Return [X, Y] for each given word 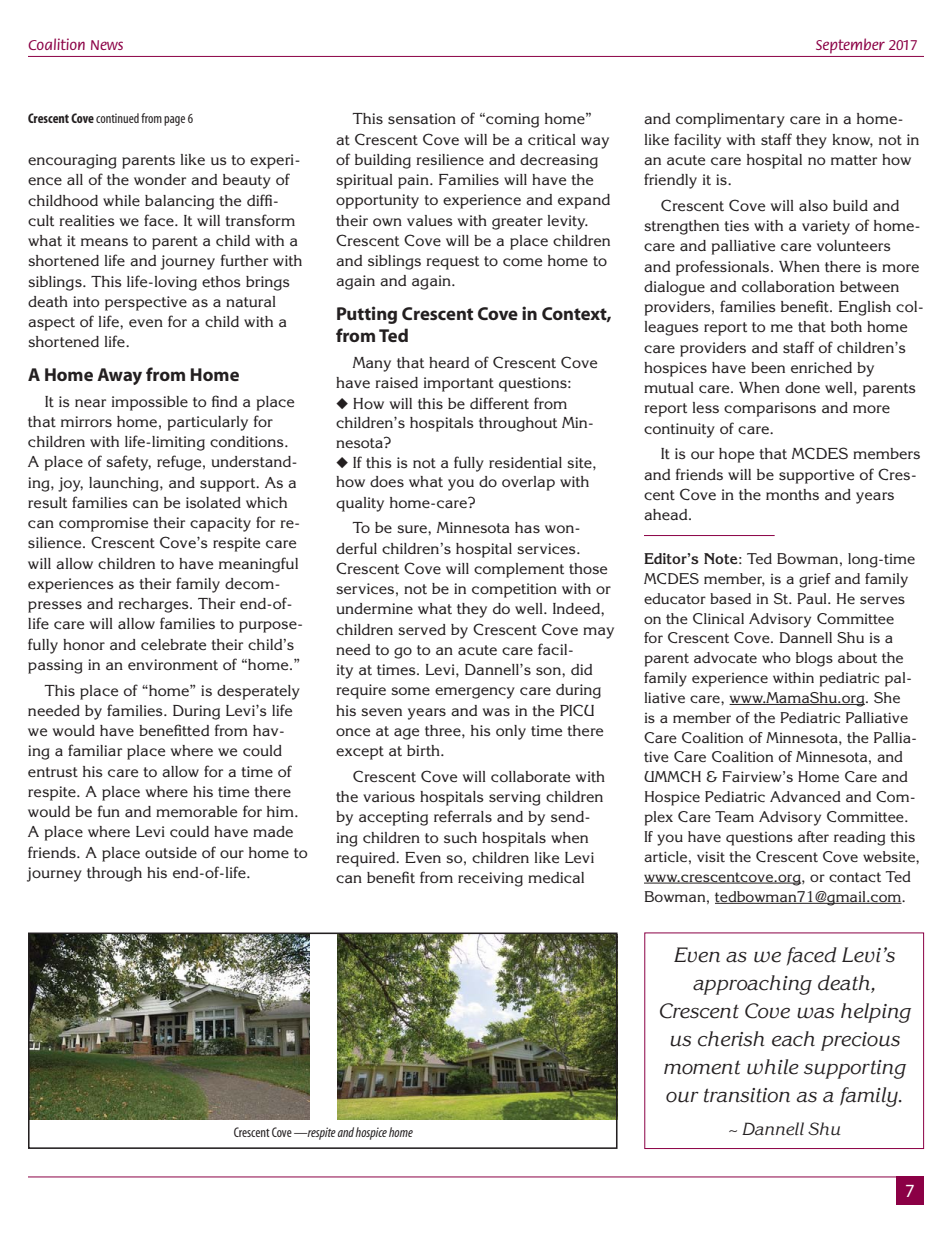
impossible [149, 403]
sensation [422, 118]
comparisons [770, 409]
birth [424, 750]
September [850, 46]
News [107, 45]
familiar [95, 750]
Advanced [805, 796]
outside [171, 852]
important [458, 384]
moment [702, 1067]
